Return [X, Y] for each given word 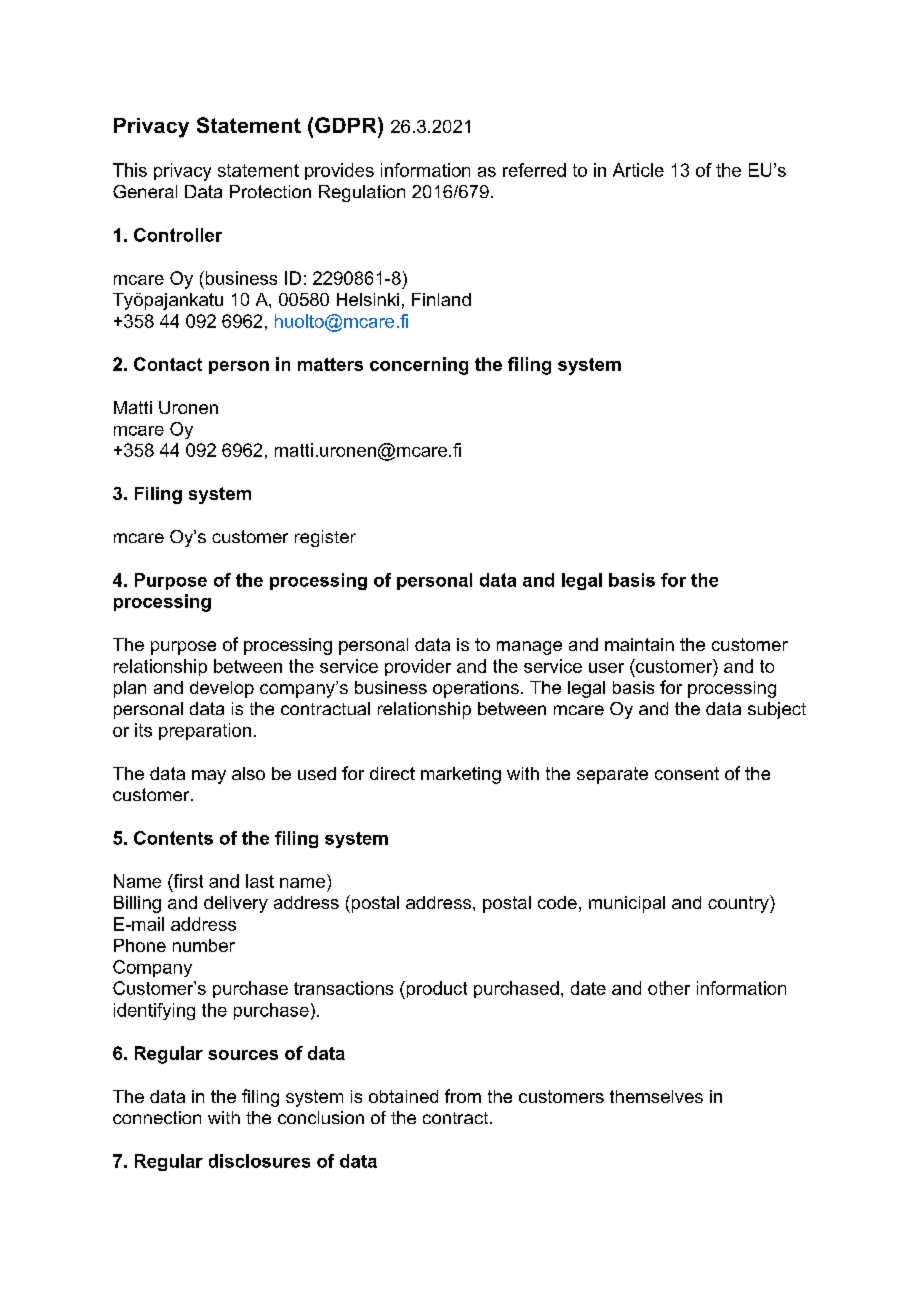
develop [222, 689]
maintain [639, 644]
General [145, 191]
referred [534, 170]
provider [418, 667]
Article [638, 170]
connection [157, 1117]
